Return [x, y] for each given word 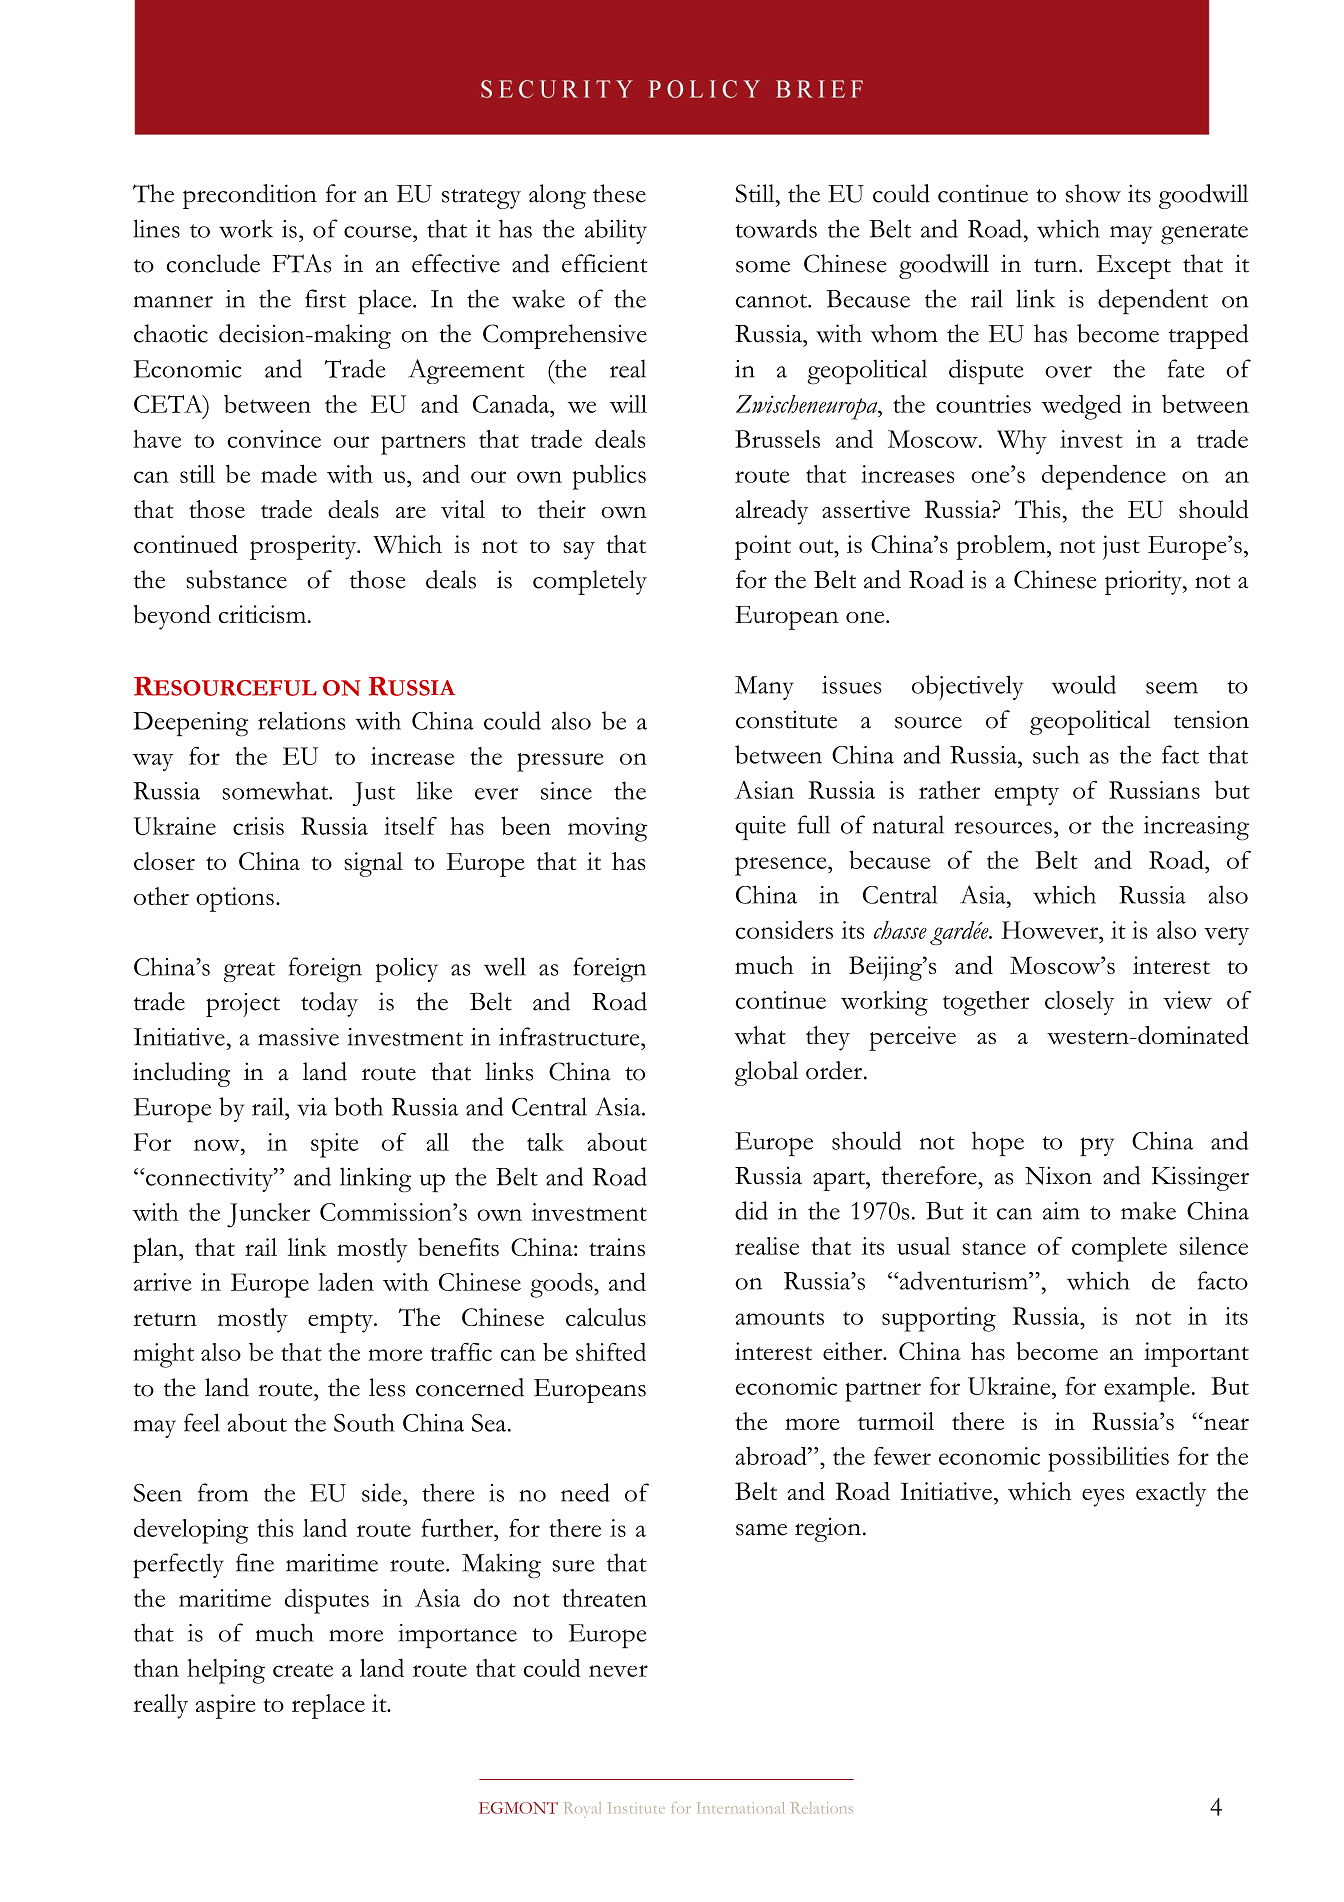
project [243, 1005]
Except [1134, 267]
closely [1079, 1003]
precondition [250, 196]
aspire [225, 1706]
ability [616, 231]
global [766, 1073]
